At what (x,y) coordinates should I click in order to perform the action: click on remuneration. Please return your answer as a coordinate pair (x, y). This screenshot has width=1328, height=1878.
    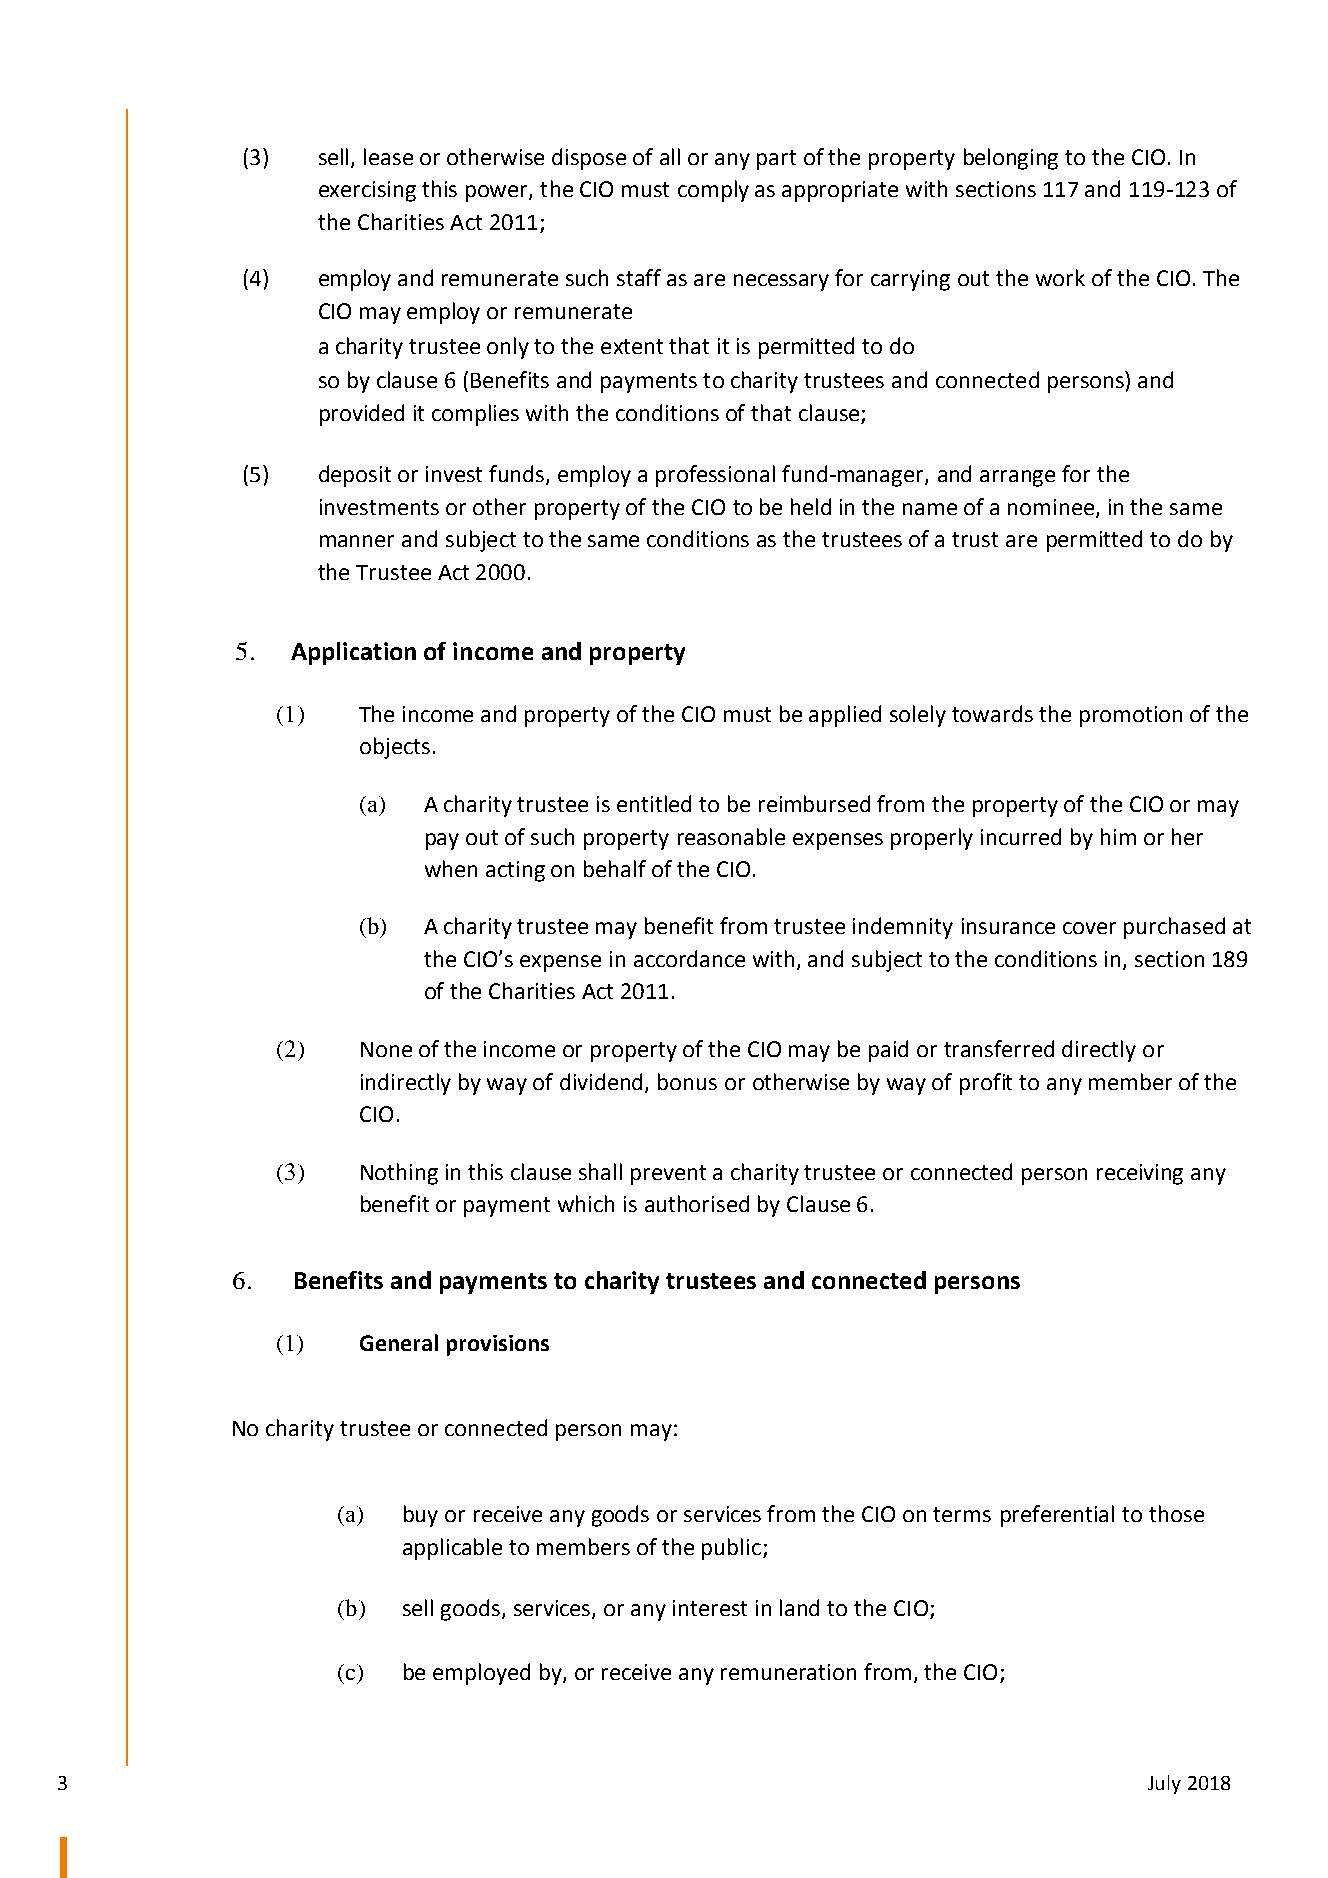
    Looking at the image, I should click on (788, 1672).
